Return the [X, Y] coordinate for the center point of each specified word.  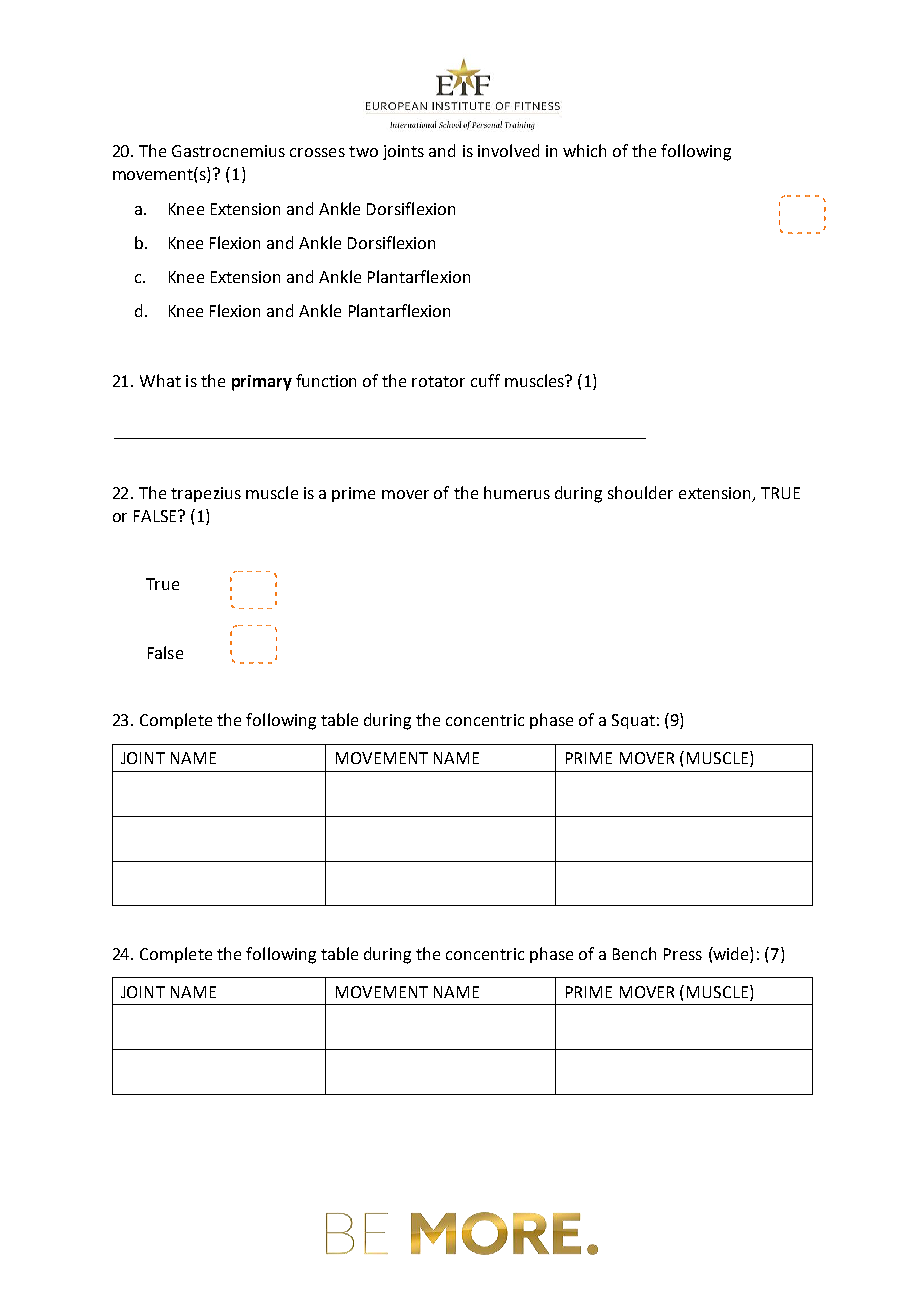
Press [683, 954]
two [363, 151]
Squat [633, 721]
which [584, 150]
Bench [634, 953]
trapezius [206, 494]
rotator [438, 381]
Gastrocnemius [228, 151]
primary [262, 383]
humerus [517, 492]
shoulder [640, 492]
